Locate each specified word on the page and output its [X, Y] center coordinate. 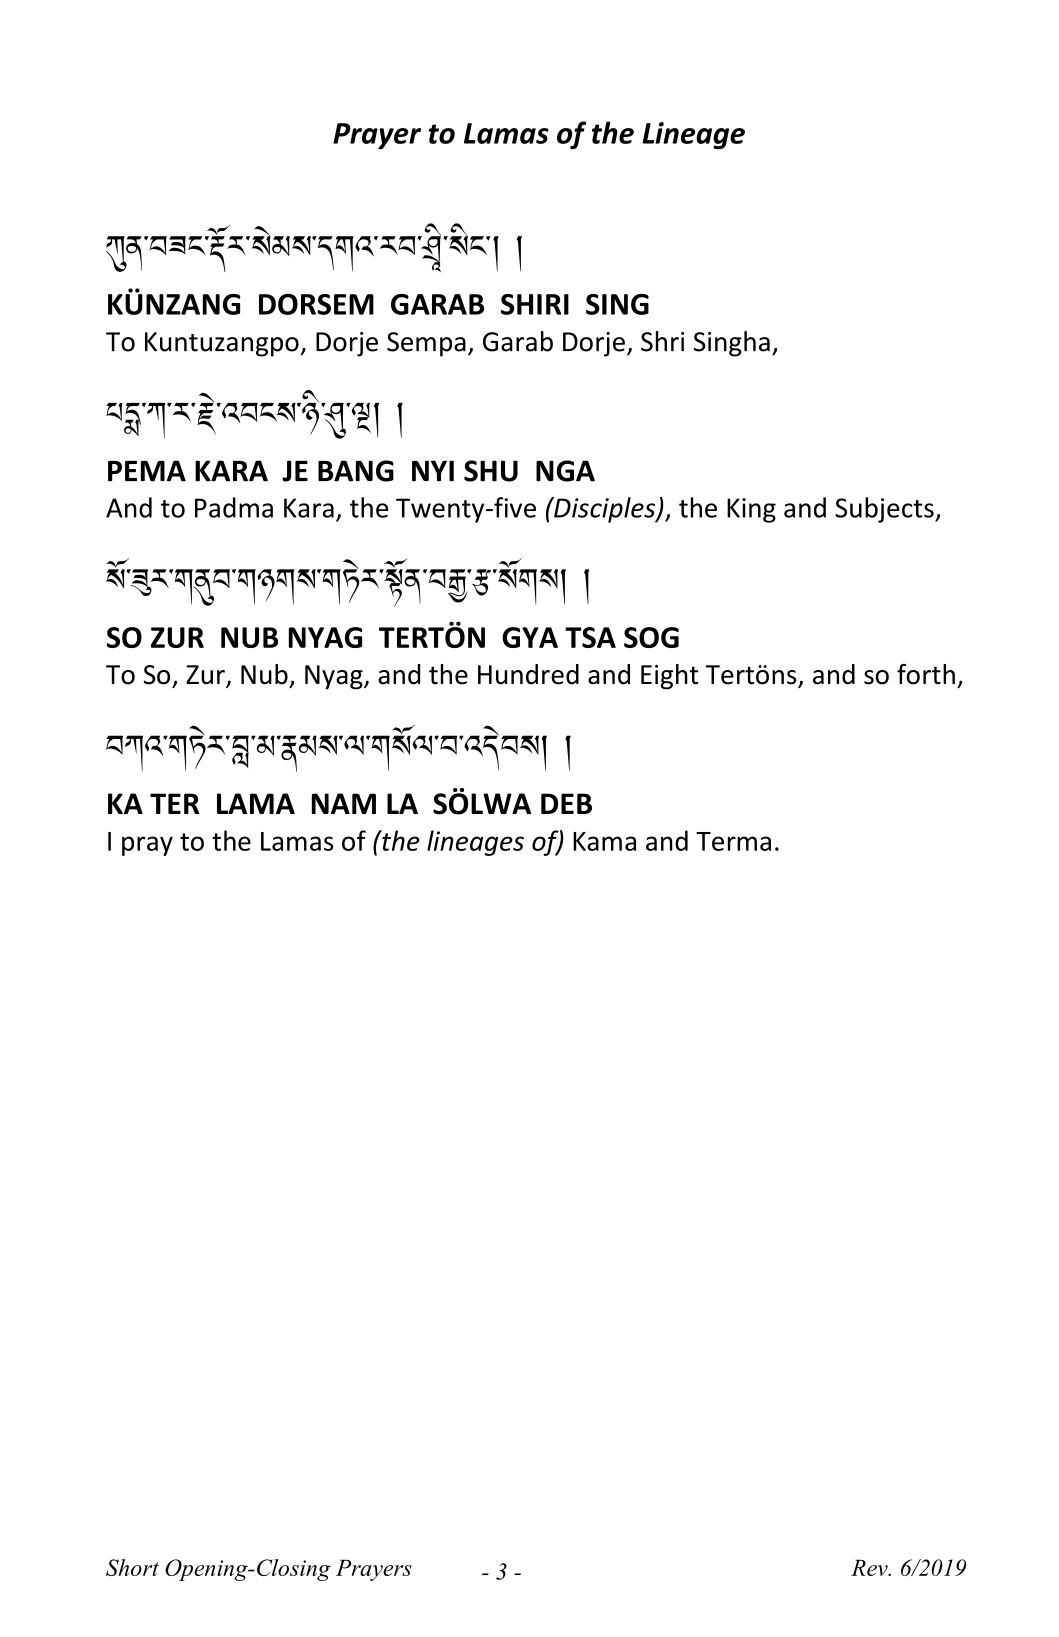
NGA [565, 471]
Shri [662, 341]
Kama [604, 841]
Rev [870, 1568]
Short [132, 1567]
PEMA [147, 471]
